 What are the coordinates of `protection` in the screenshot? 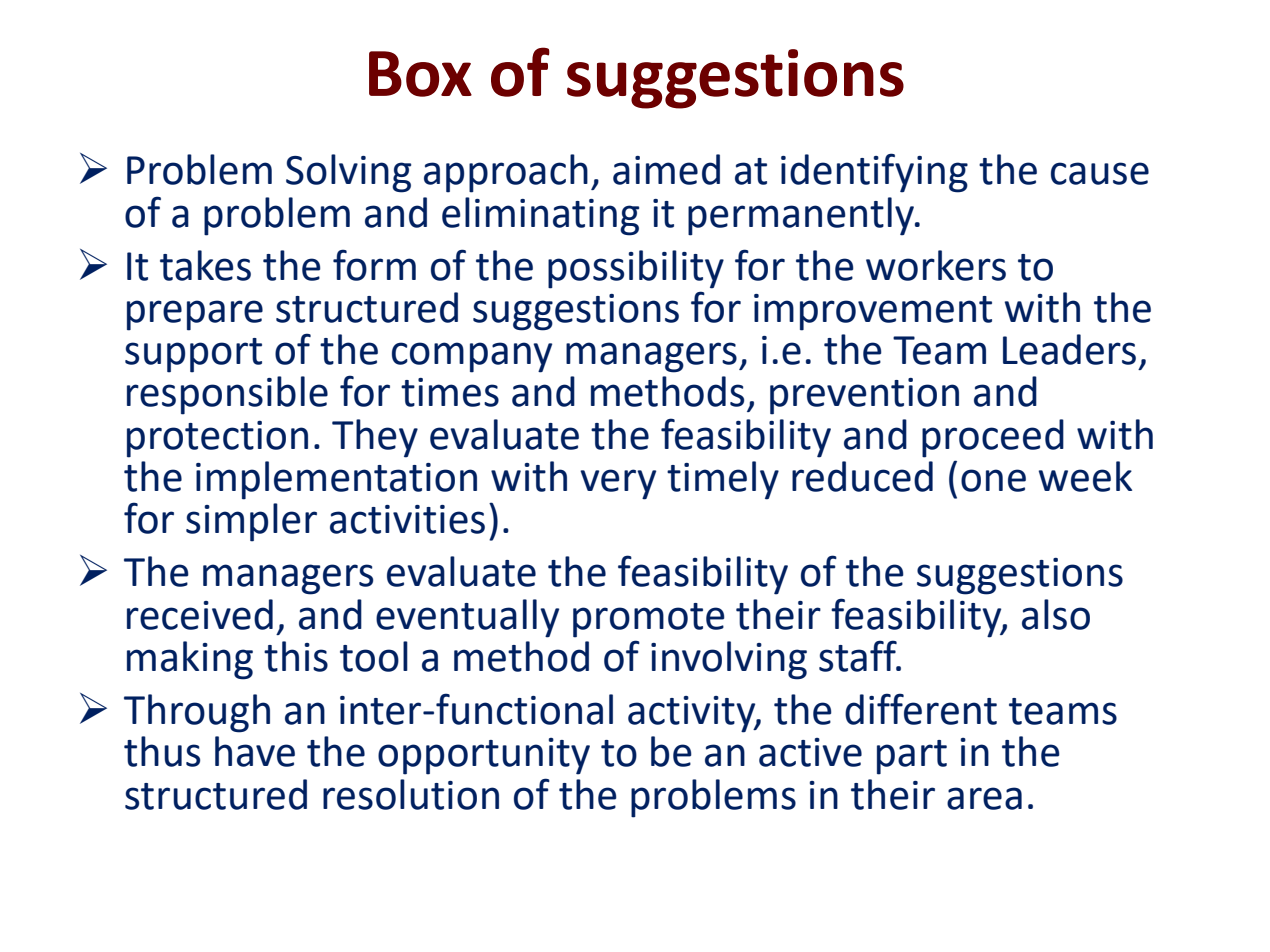 It's located at (217, 439).
